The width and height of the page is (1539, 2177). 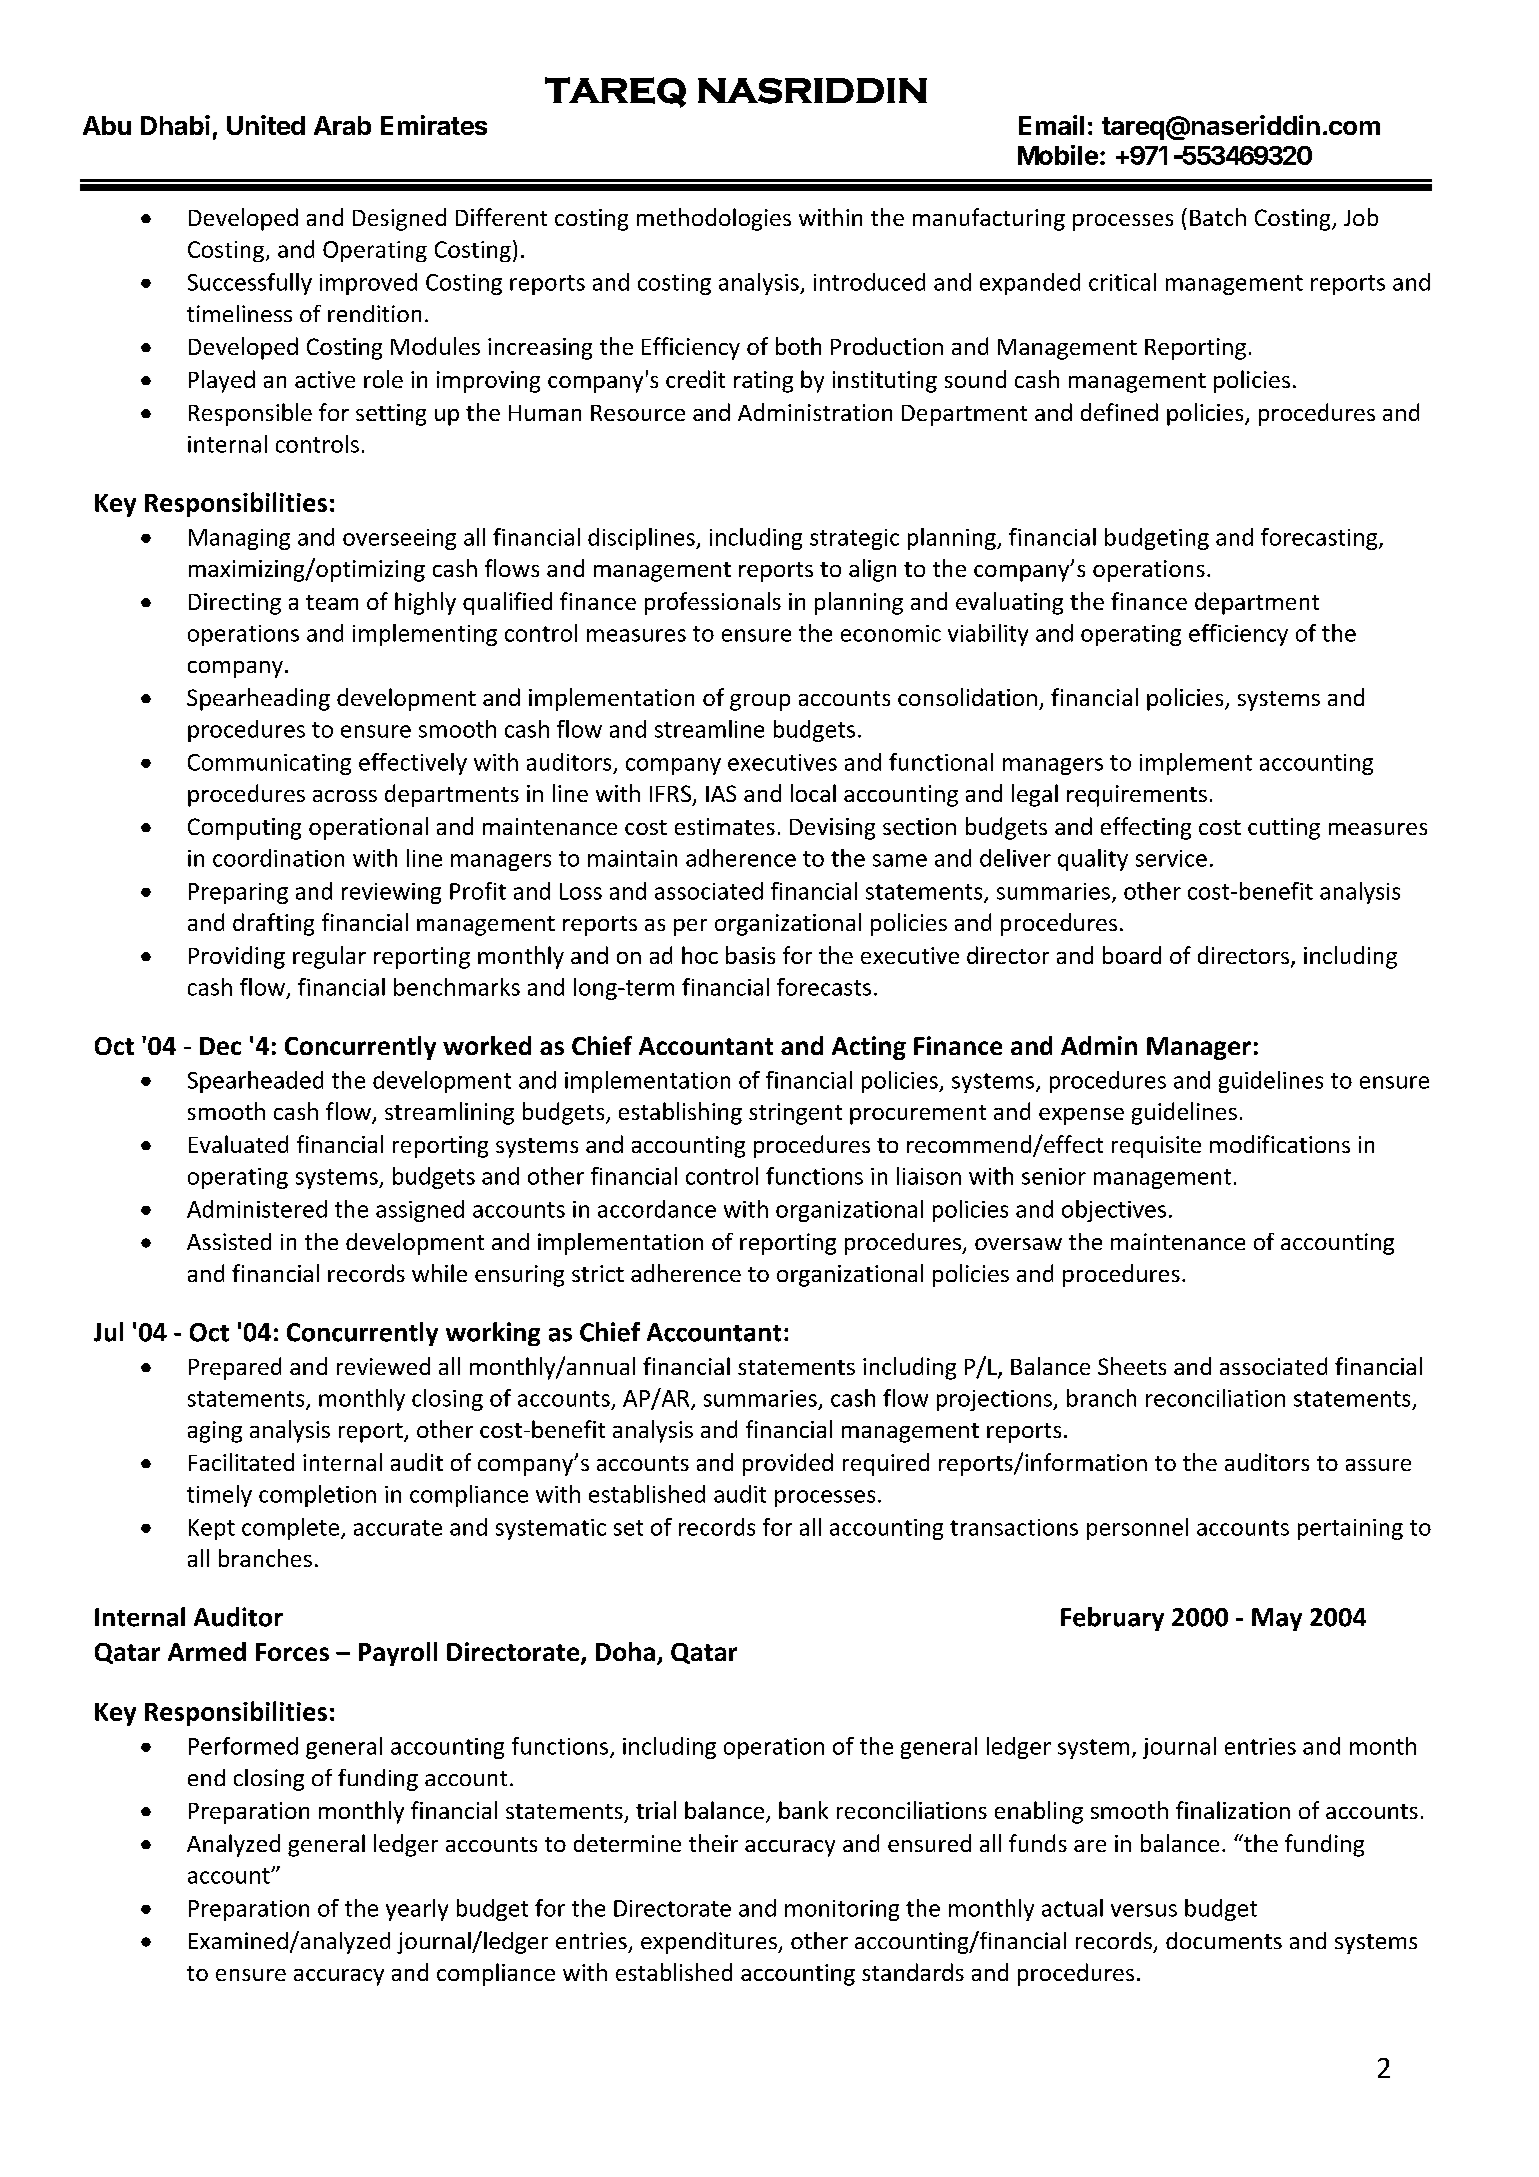 I want to click on Communicating, so click(x=269, y=764).
